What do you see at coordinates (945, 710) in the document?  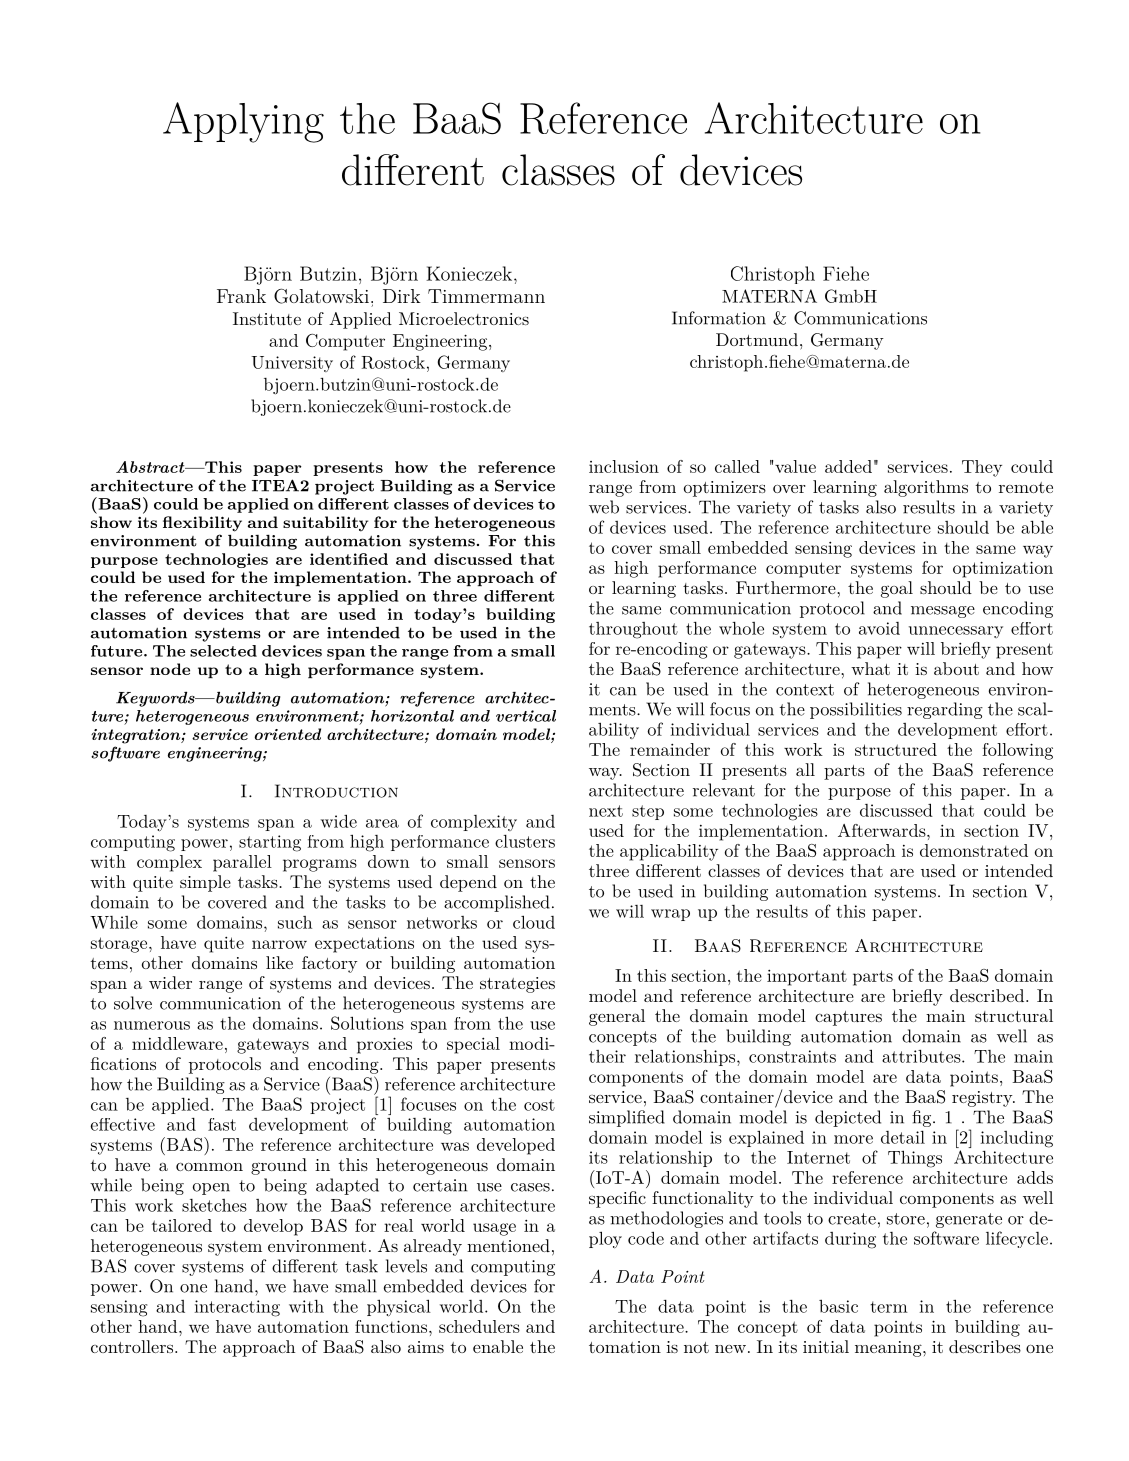 I see `regarding` at bounding box center [945, 710].
